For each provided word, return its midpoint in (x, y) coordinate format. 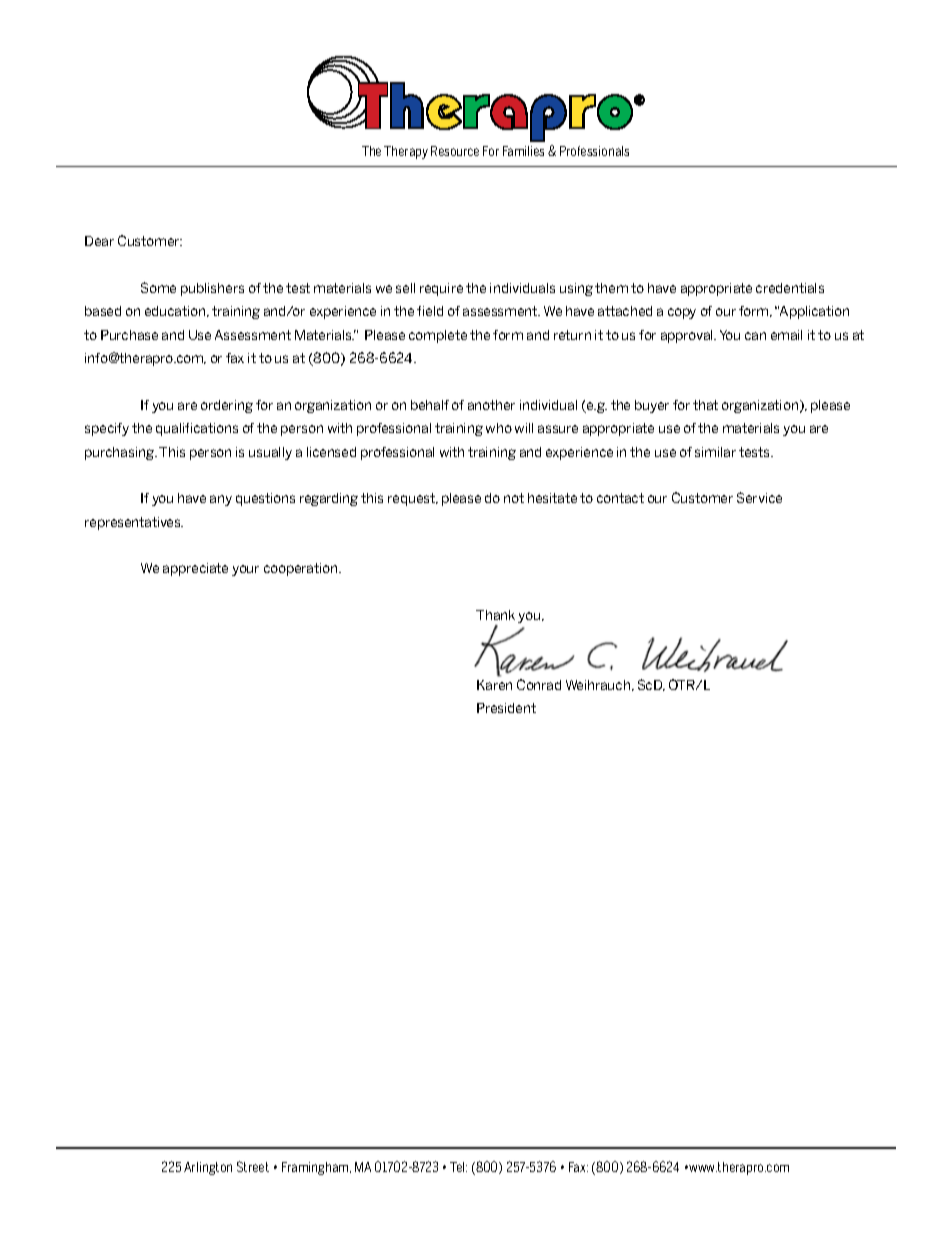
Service (759, 497)
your (245, 570)
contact (620, 498)
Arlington (208, 1168)
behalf (430, 405)
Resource (455, 151)
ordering (227, 406)
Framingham (316, 1168)
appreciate (195, 569)
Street (253, 1166)
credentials (790, 288)
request (412, 499)
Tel (458, 1167)
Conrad (539, 684)
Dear (99, 241)
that (705, 405)
